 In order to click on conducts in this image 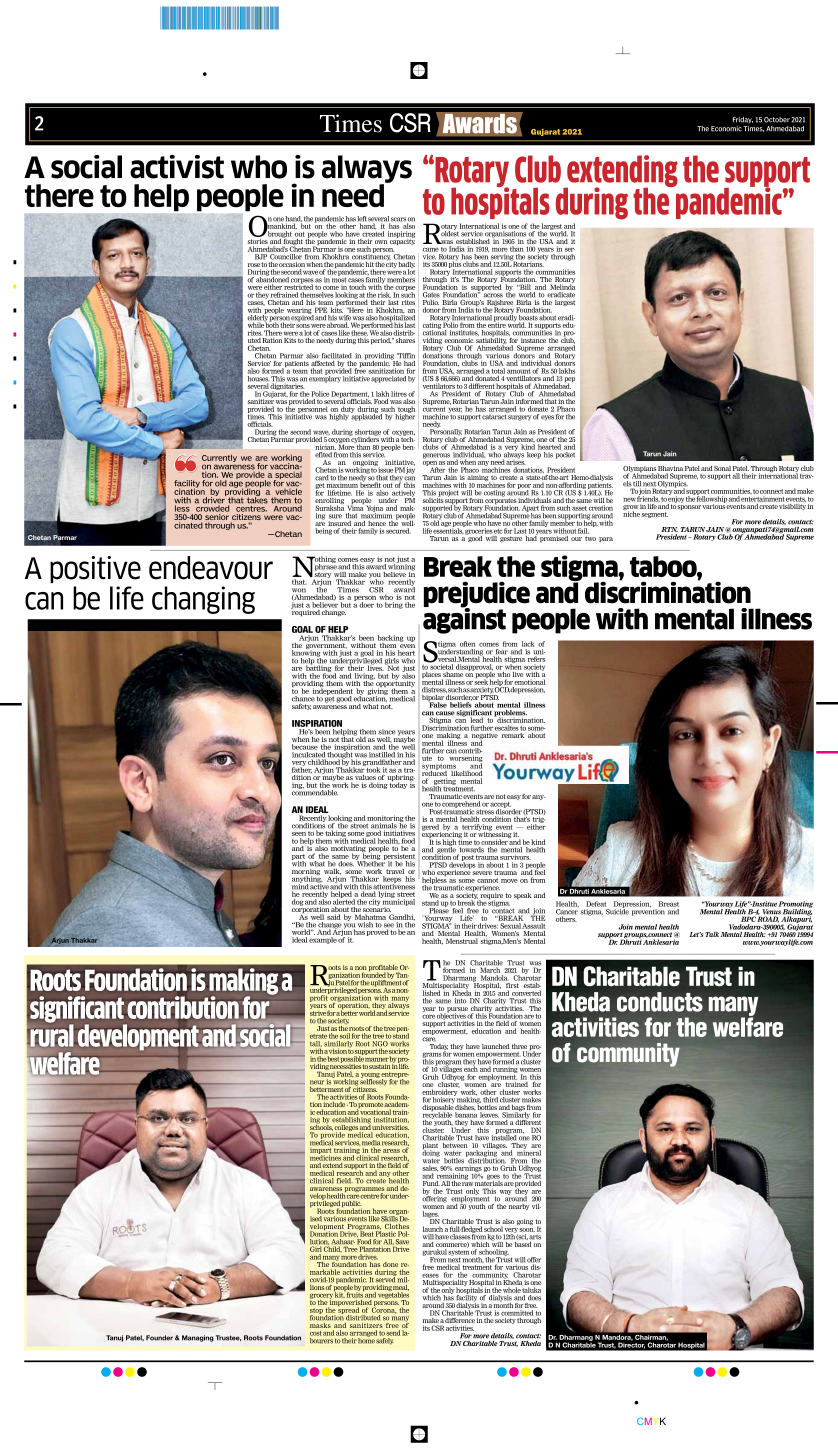, I will do `click(660, 1002)`.
